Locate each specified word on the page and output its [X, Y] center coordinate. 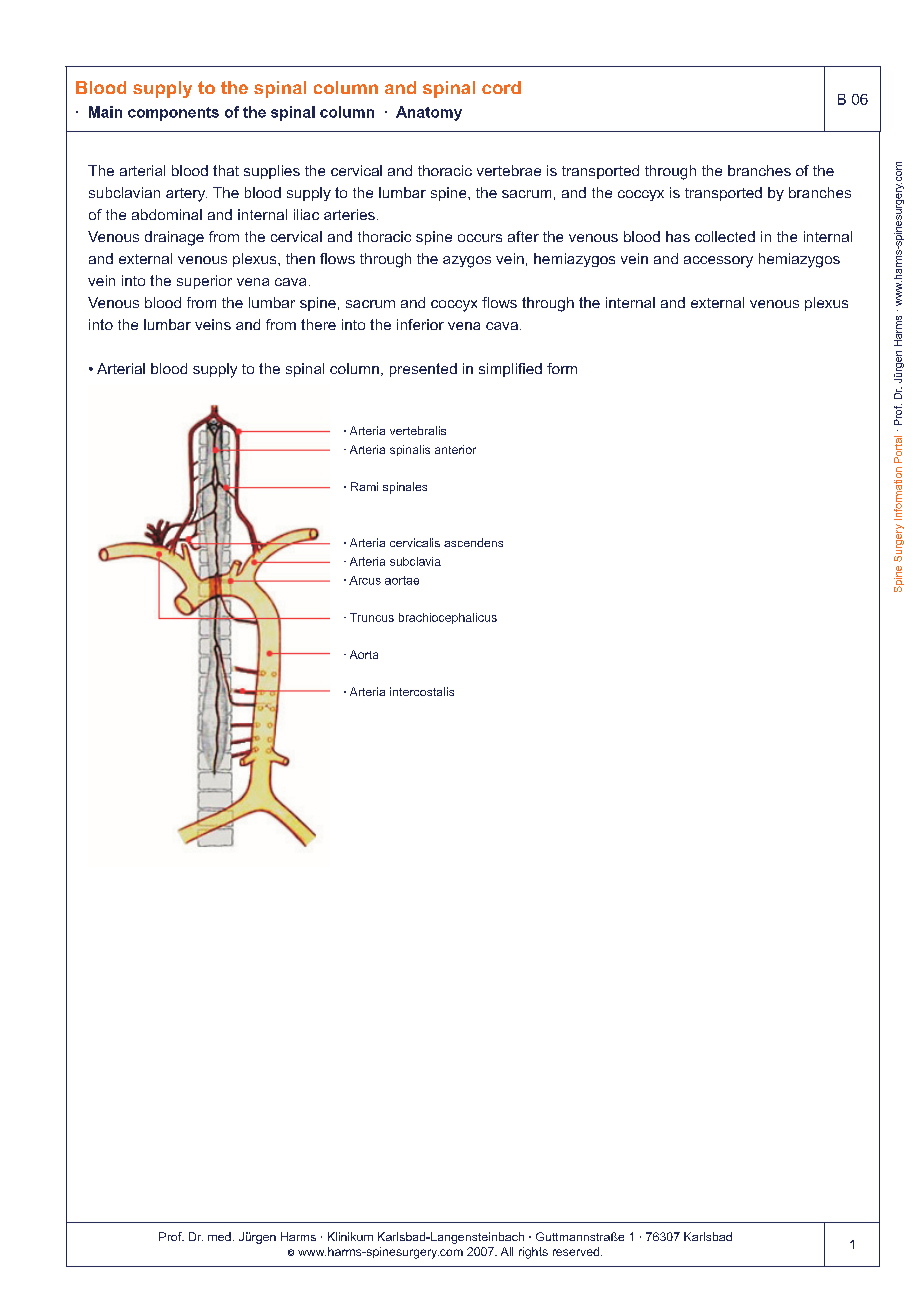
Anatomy [429, 113]
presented [423, 370]
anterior [455, 449]
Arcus [365, 580]
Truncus [372, 617]
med [219, 1236]
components [173, 114]
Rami [364, 486]
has [678, 236]
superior [204, 282]
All [507, 1251]
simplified [510, 370]
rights [533, 1253]
